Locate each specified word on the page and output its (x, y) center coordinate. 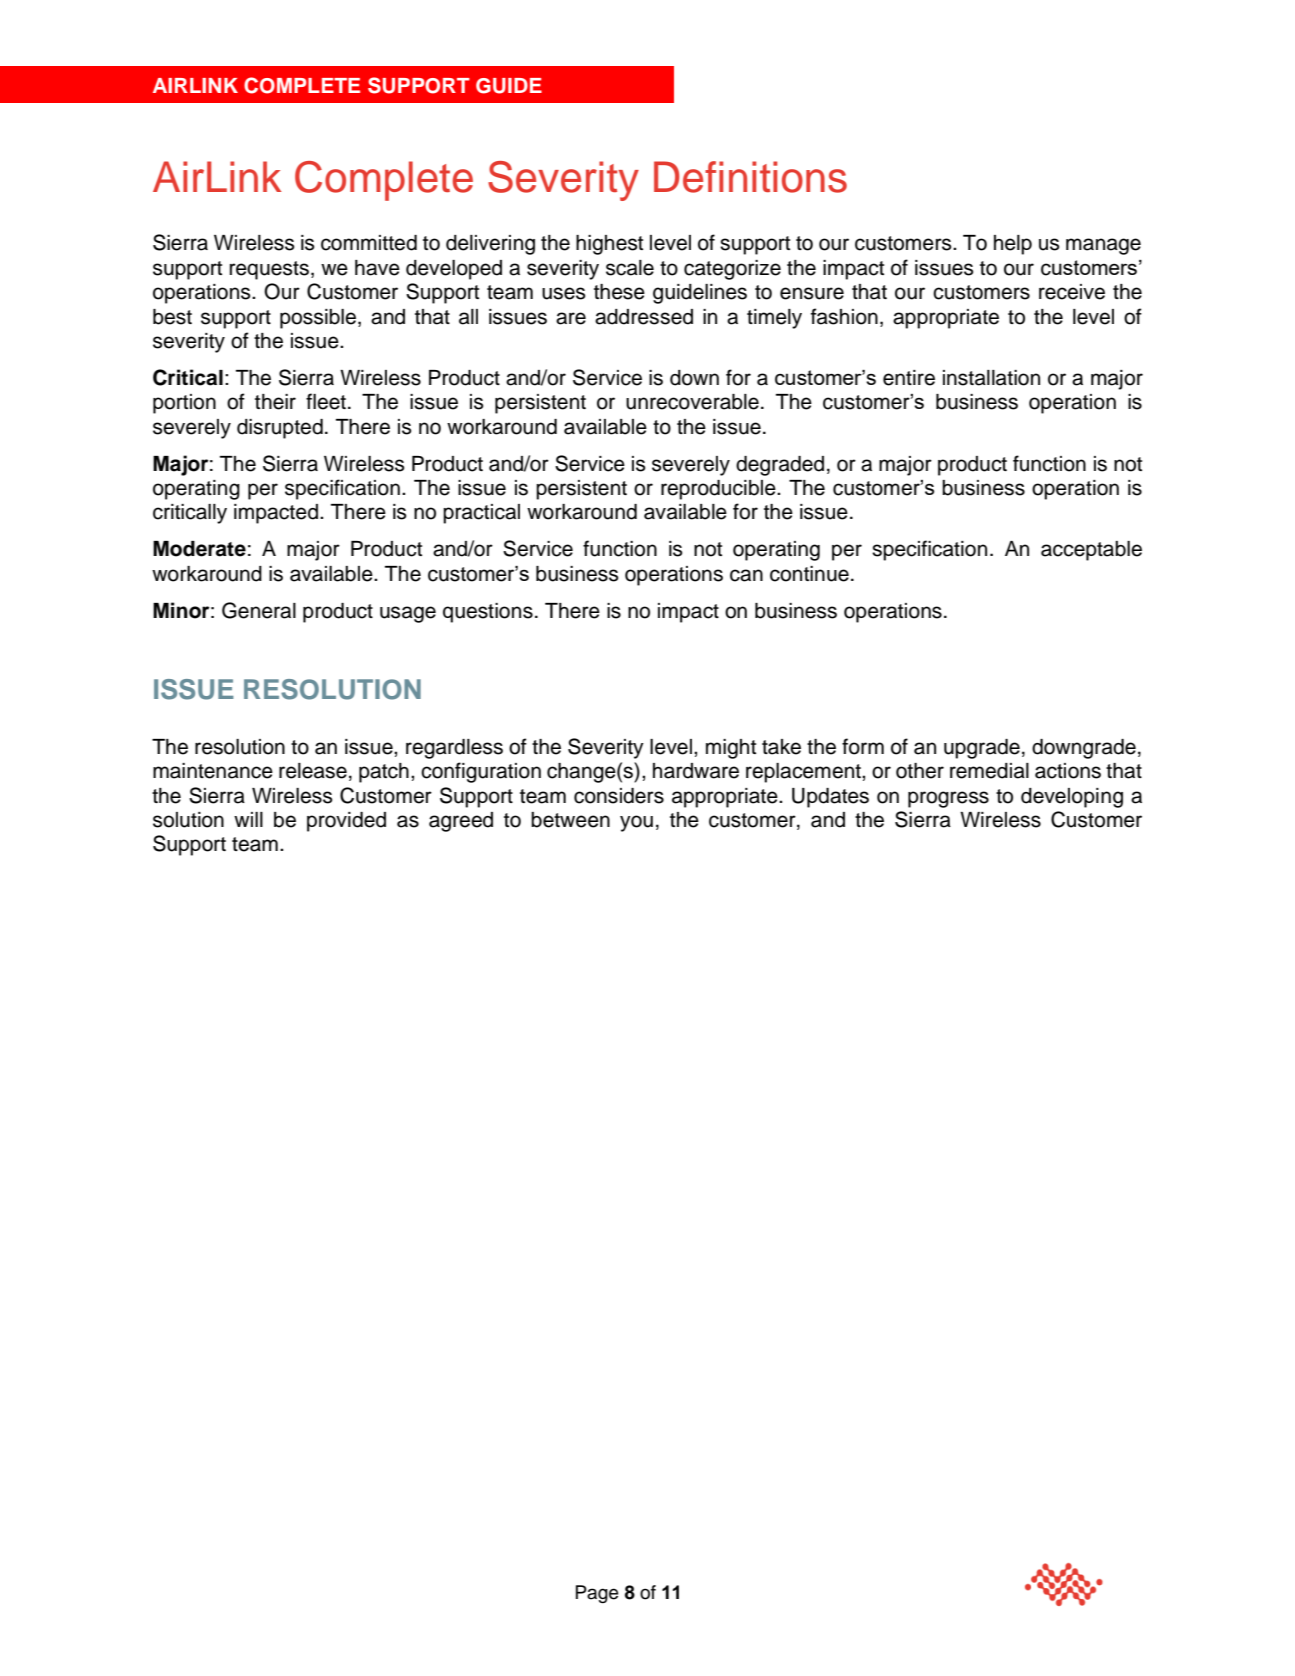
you (636, 823)
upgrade (982, 749)
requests (269, 270)
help (1013, 245)
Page (597, 1594)
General (259, 610)
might (731, 749)
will (248, 819)
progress (948, 799)
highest (609, 245)
